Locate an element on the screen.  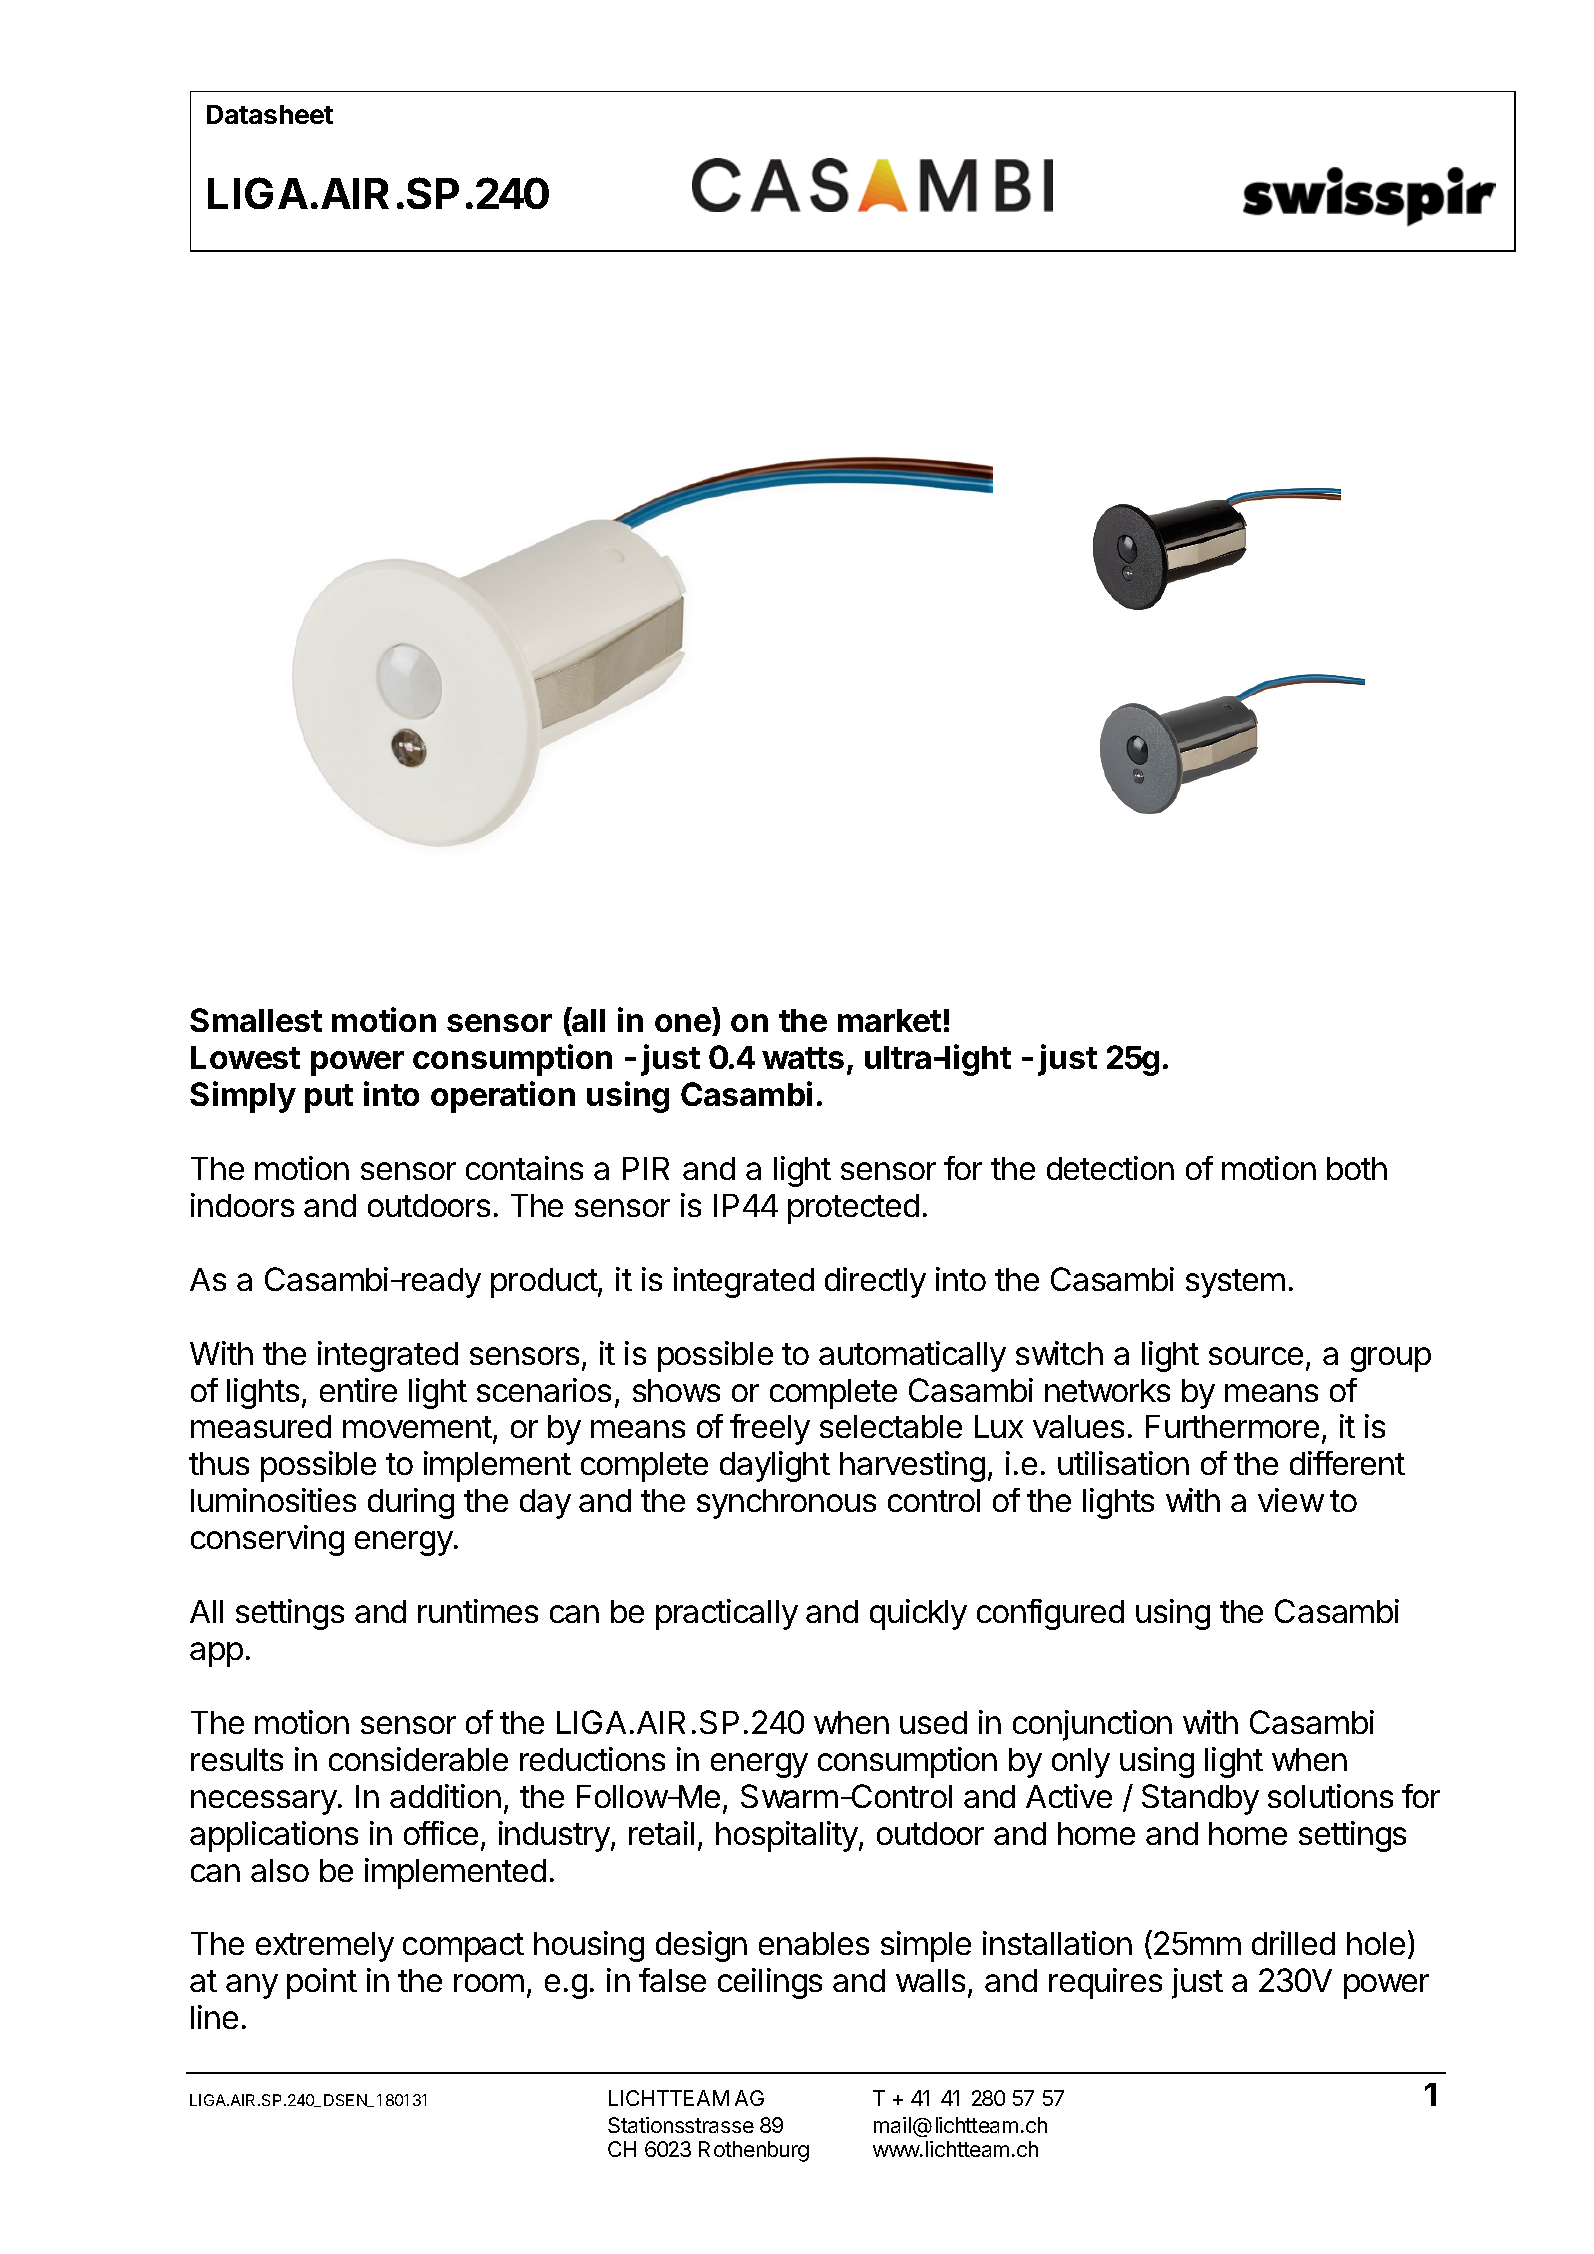
view is located at coordinates (1291, 1500).
